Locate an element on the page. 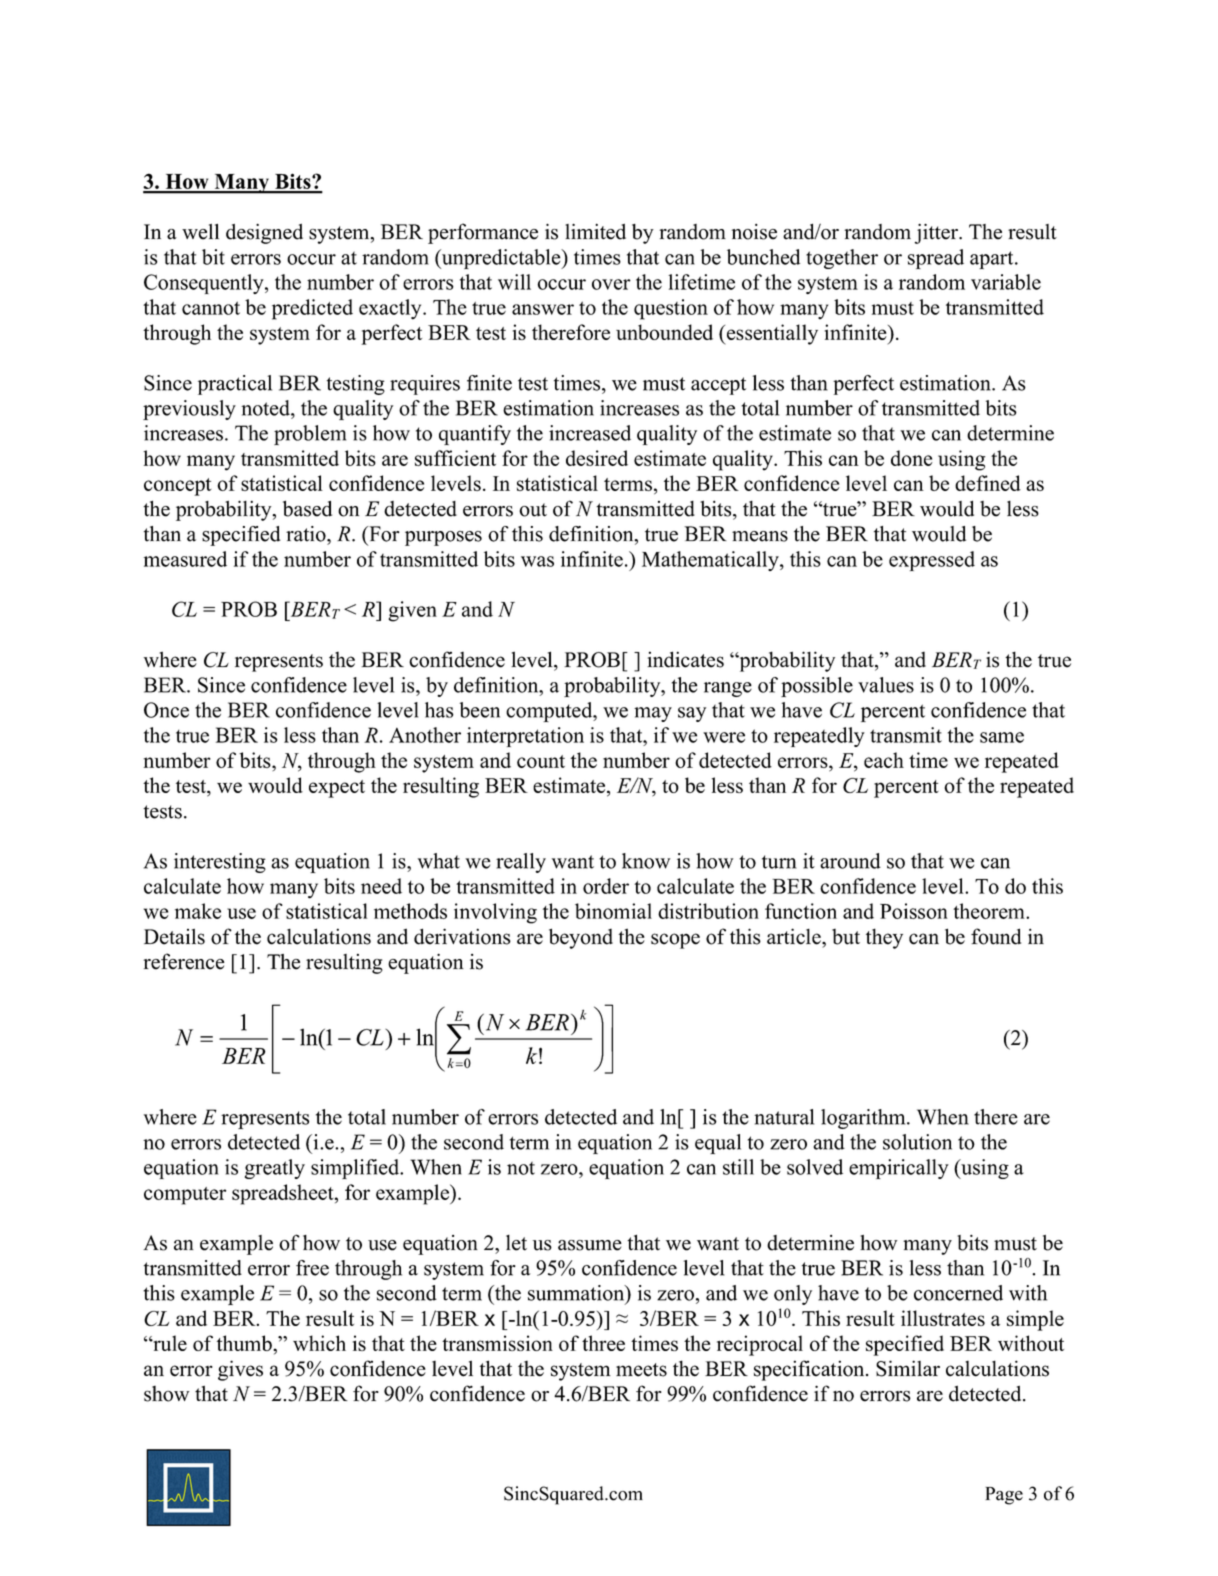 The image size is (1218, 1576). gives is located at coordinates (240, 1370).
